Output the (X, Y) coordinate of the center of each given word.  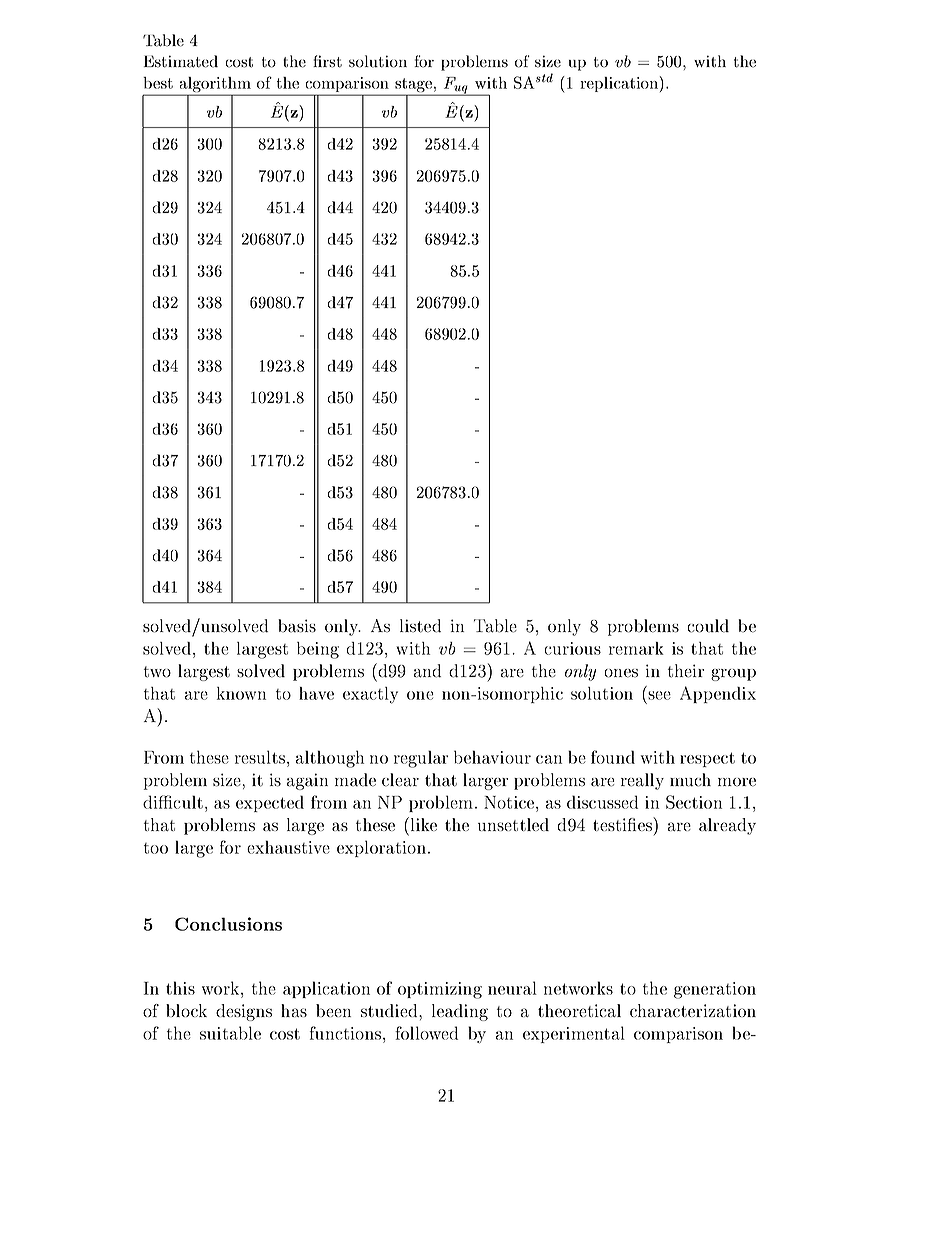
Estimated (181, 61)
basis (297, 626)
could (708, 626)
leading (460, 1012)
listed (420, 626)
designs (244, 1012)
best (158, 83)
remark (636, 648)
